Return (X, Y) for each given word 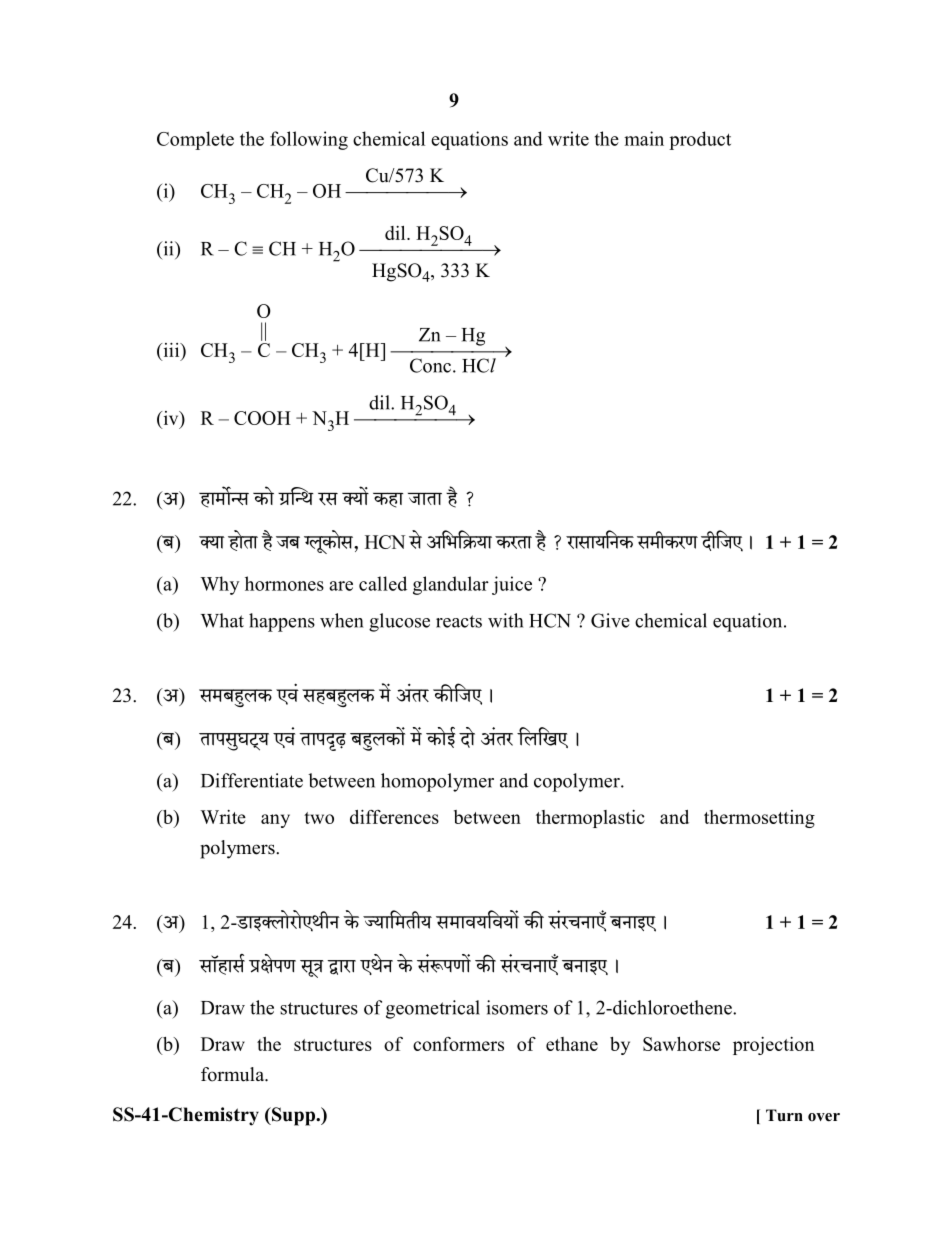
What (222, 620)
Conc (430, 365)
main (644, 138)
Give (610, 620)
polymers (238, 849)
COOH (262, 418)
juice (512, 585)
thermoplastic (590, 819)
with (505, 620)
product (700, 140)
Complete (195, 140)
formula (234, 1074)
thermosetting (759, 819)
